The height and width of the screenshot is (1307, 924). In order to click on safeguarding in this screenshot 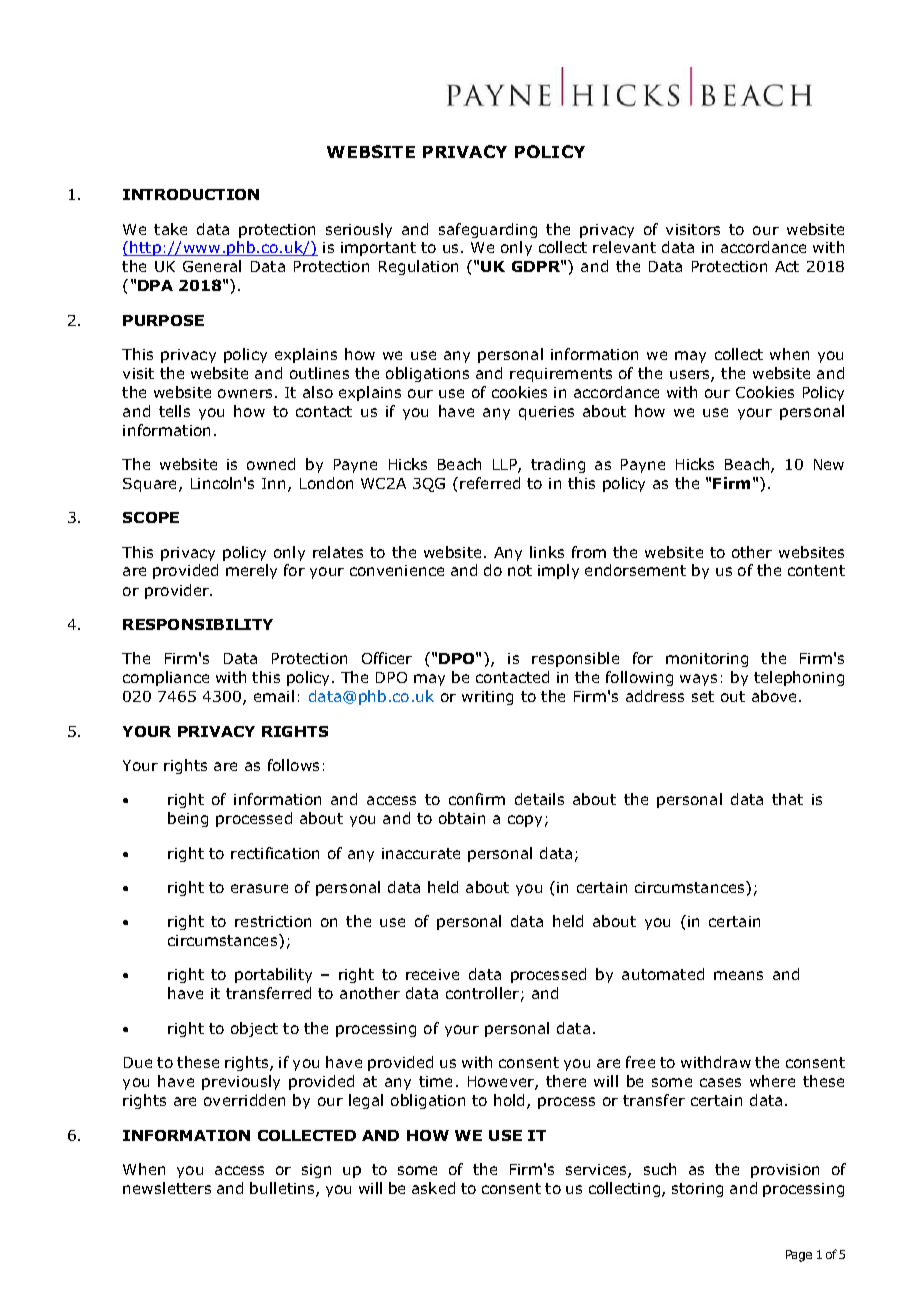, I will do `click(488, 230)`.
